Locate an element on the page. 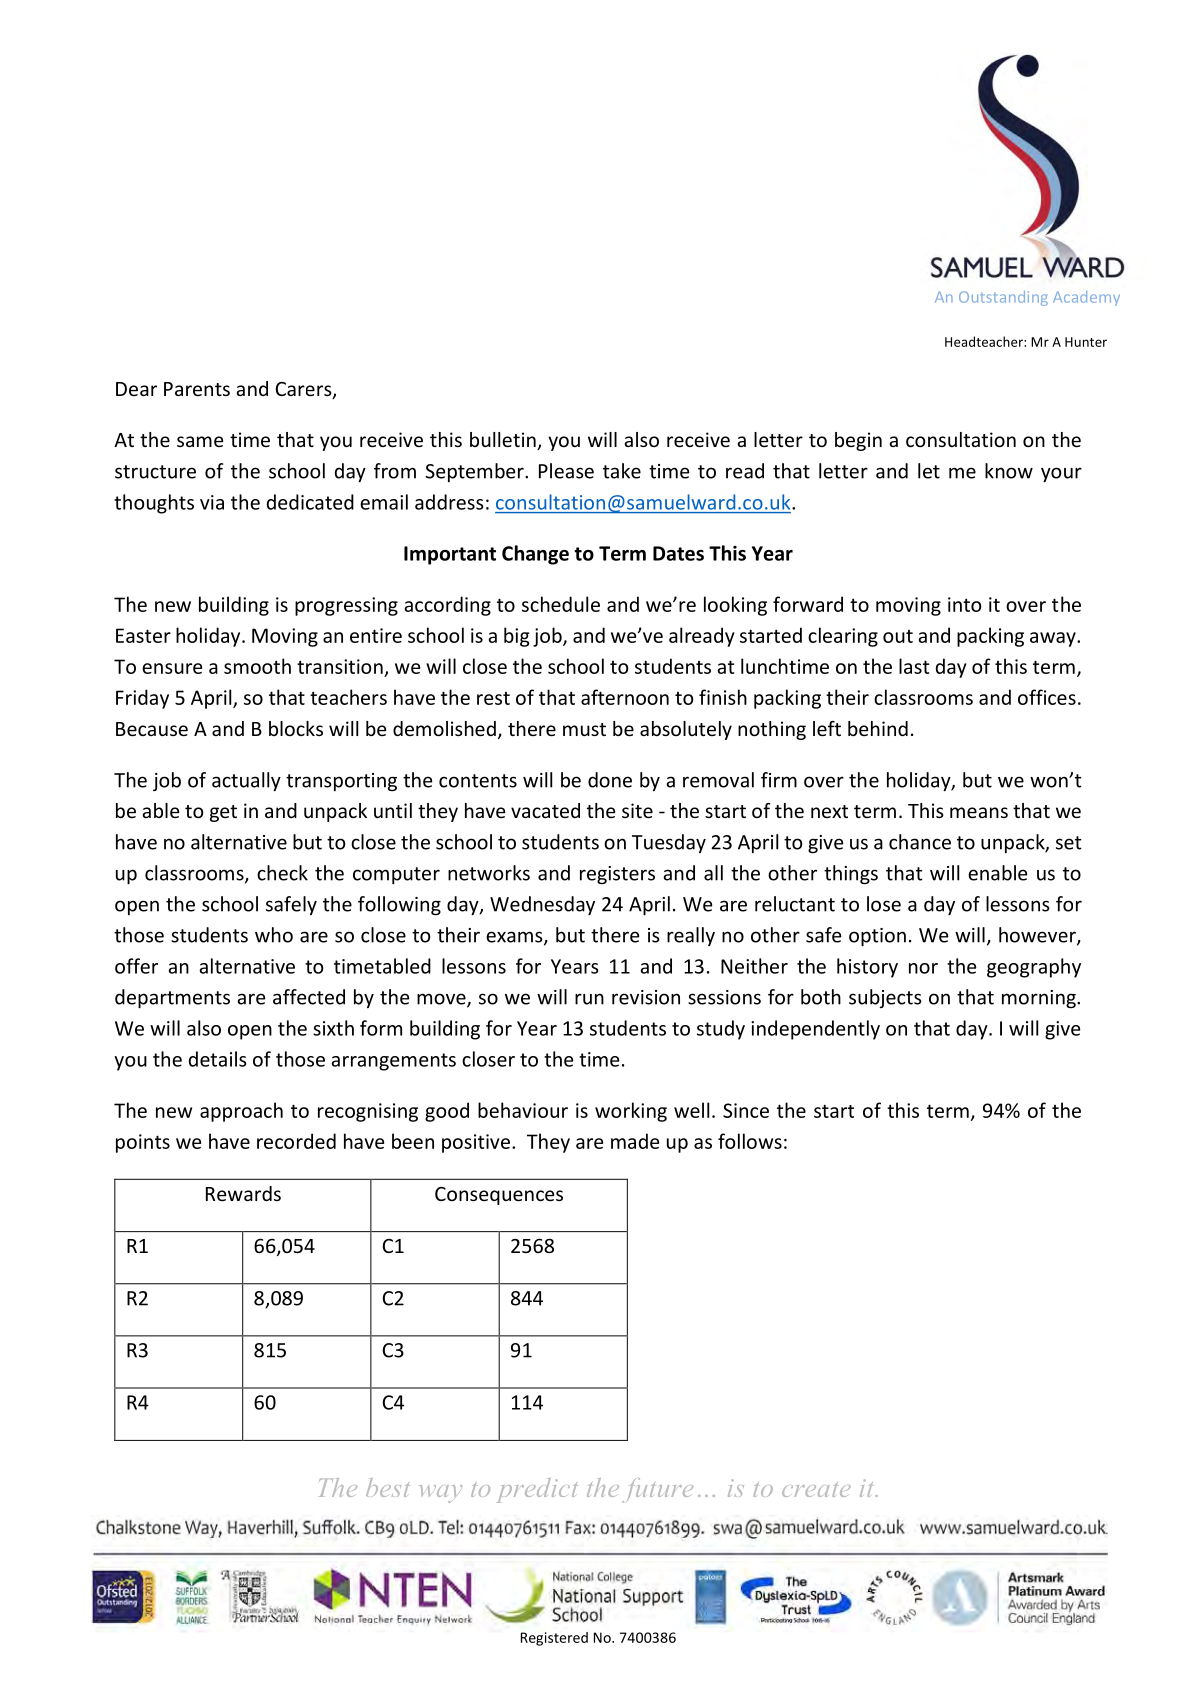 This document has width=1196, height=1693. nor is located at coordinates (923, 968).
